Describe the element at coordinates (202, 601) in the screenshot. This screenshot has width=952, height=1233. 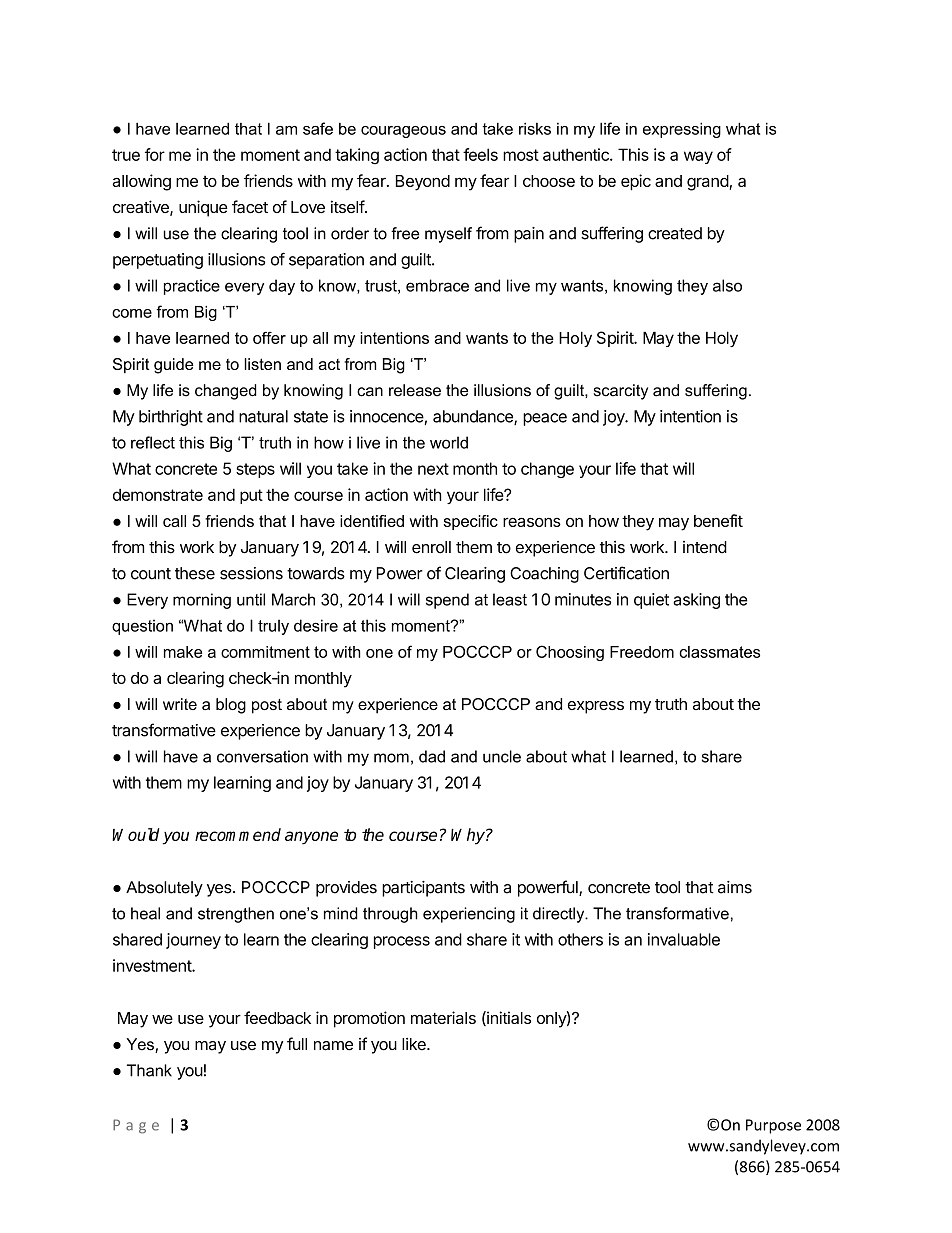
I see `morning` at that location.
